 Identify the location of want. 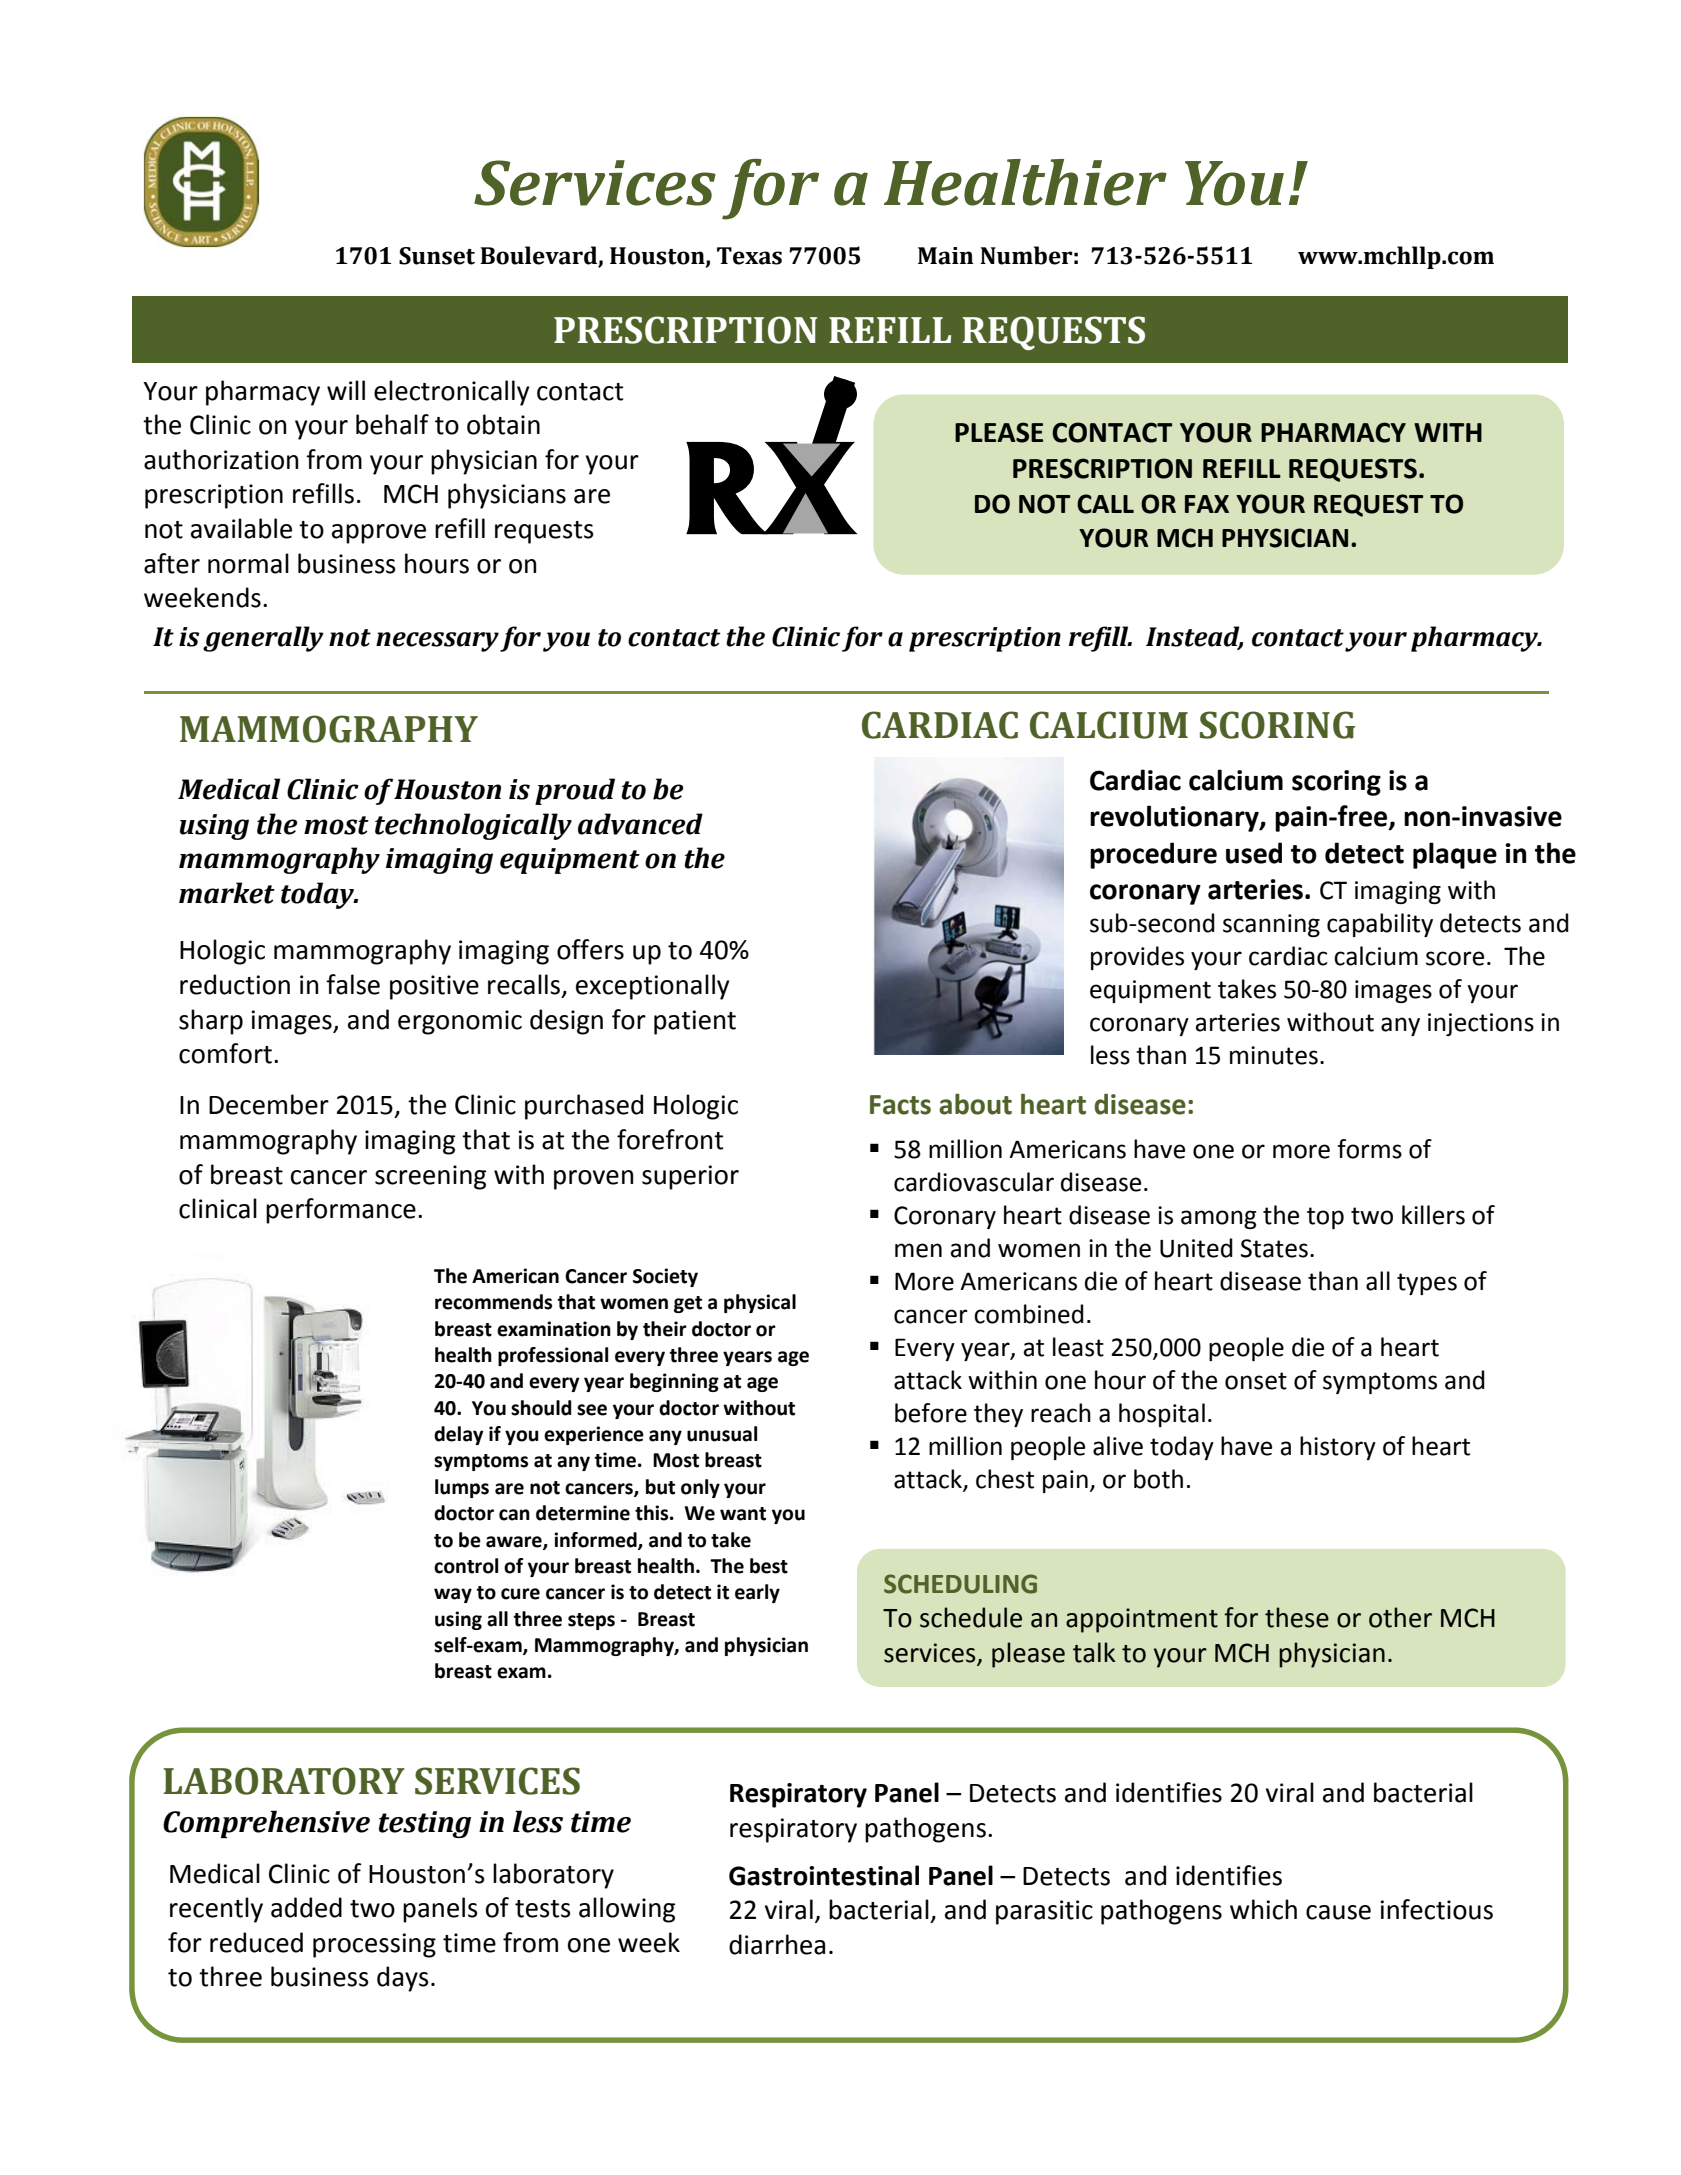
(743, 1514).
